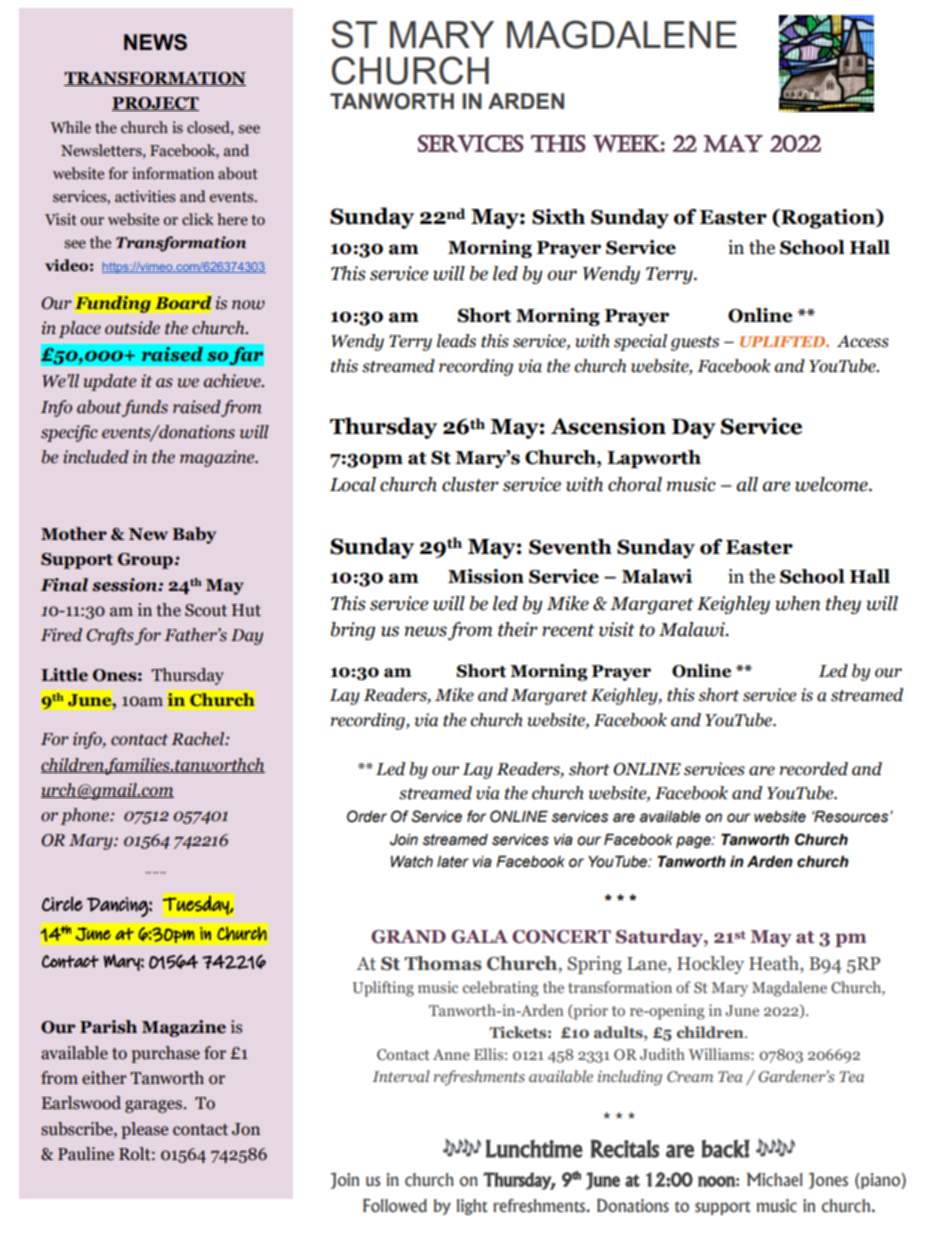 The width and height of the page is (952, 1233). I want to click on guests, so click(695, 343).
